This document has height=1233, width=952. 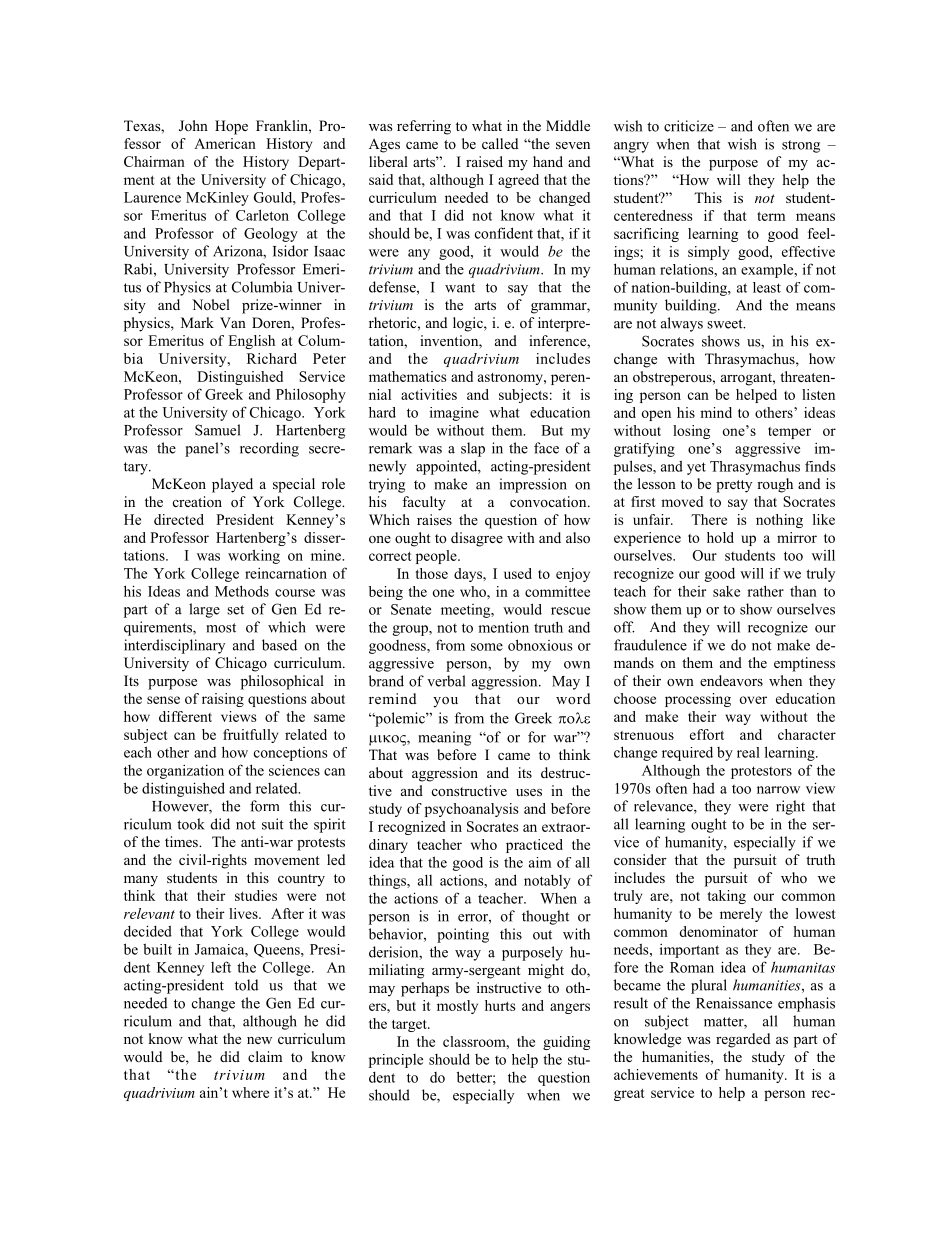 I want to click on raised, so click(x=484, y=161).
